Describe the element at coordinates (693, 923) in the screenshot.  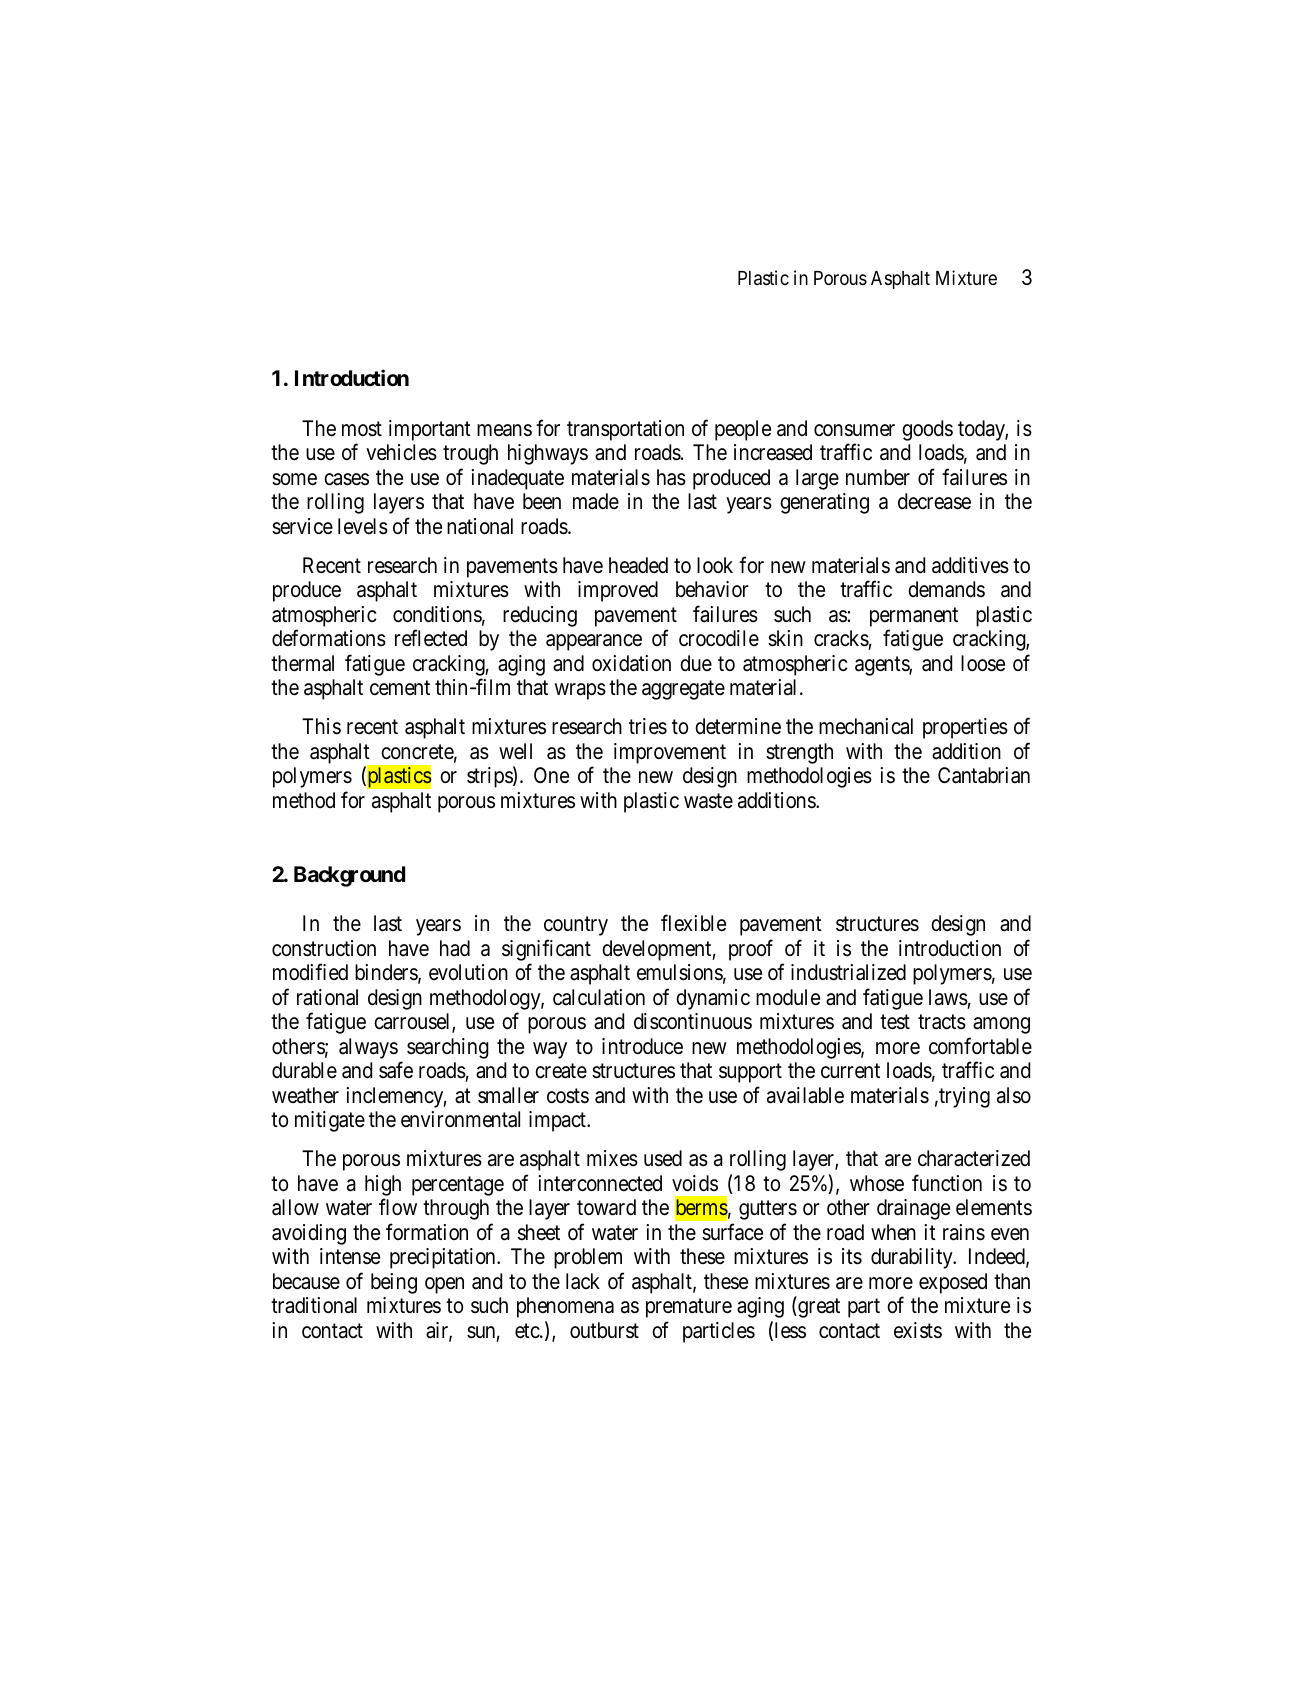
I see `flexible` at that location.
